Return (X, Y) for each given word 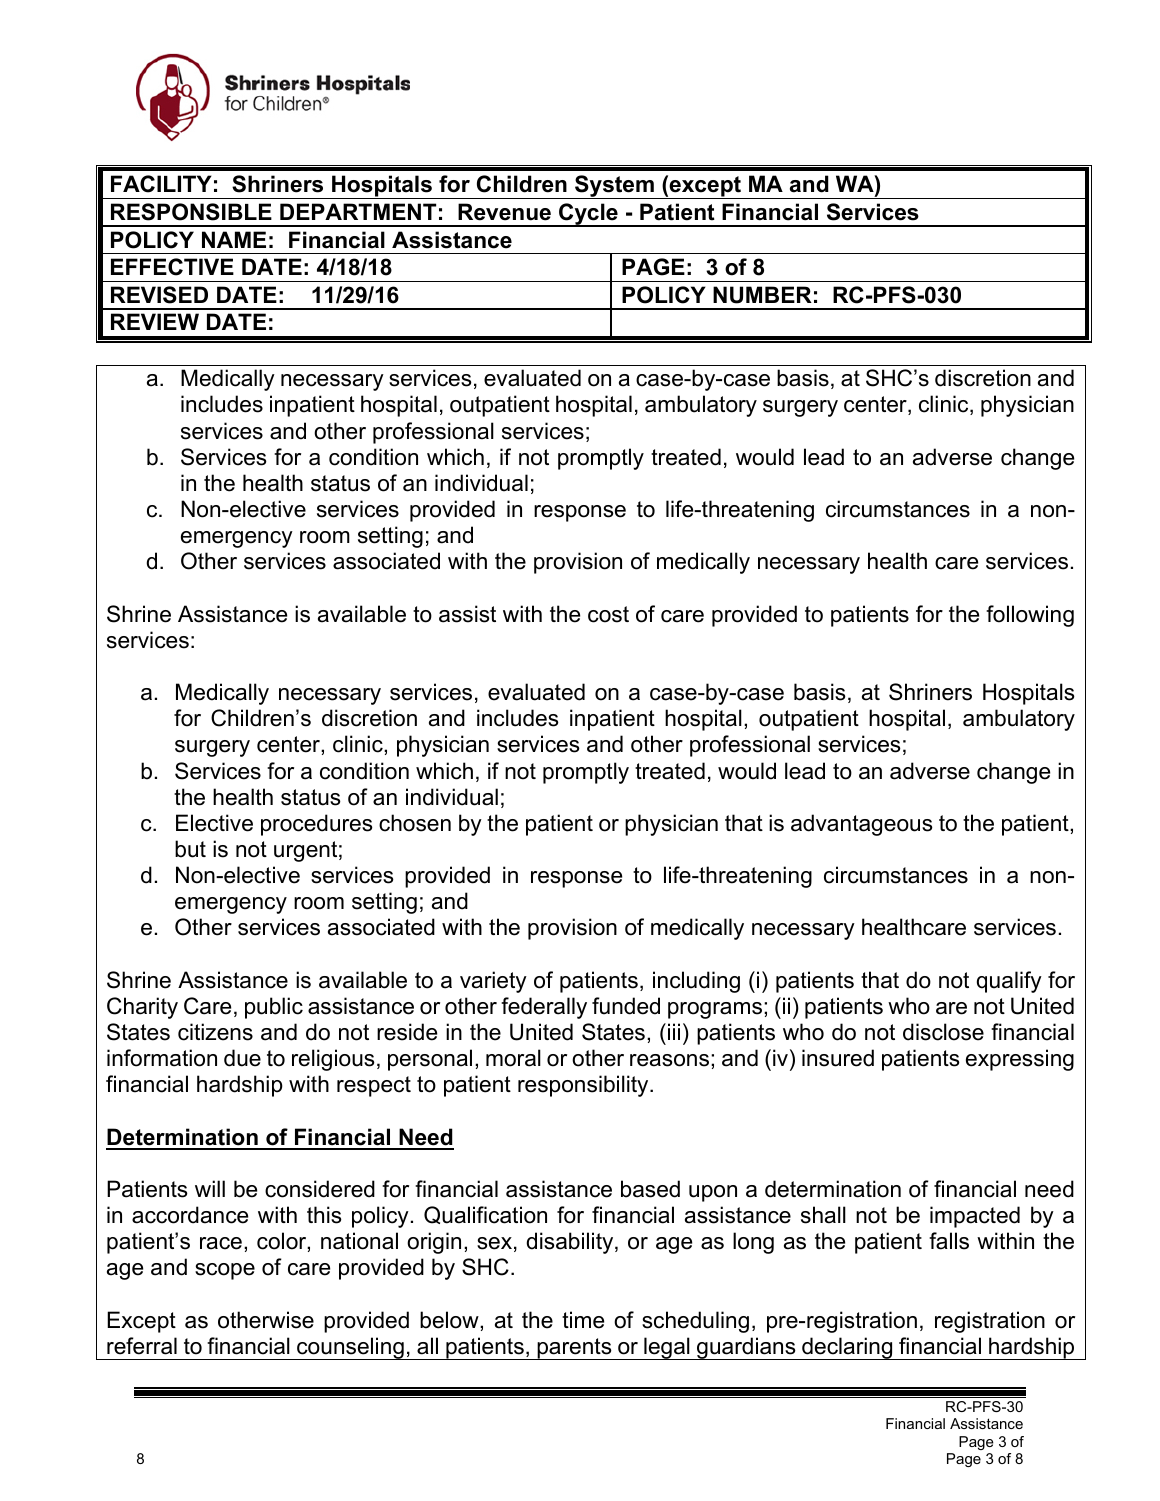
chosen (415, 823)
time (583, 1320)
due (242, 1058)
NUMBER (762, 295)
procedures (317, 825)
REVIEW (155, 321)
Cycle (588, 215)
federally (544, 1008)
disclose (943, 1032)
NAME (234, 239)
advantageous (862, 825)
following (1030, 616)
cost (608, 614)
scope (225, 1271)
